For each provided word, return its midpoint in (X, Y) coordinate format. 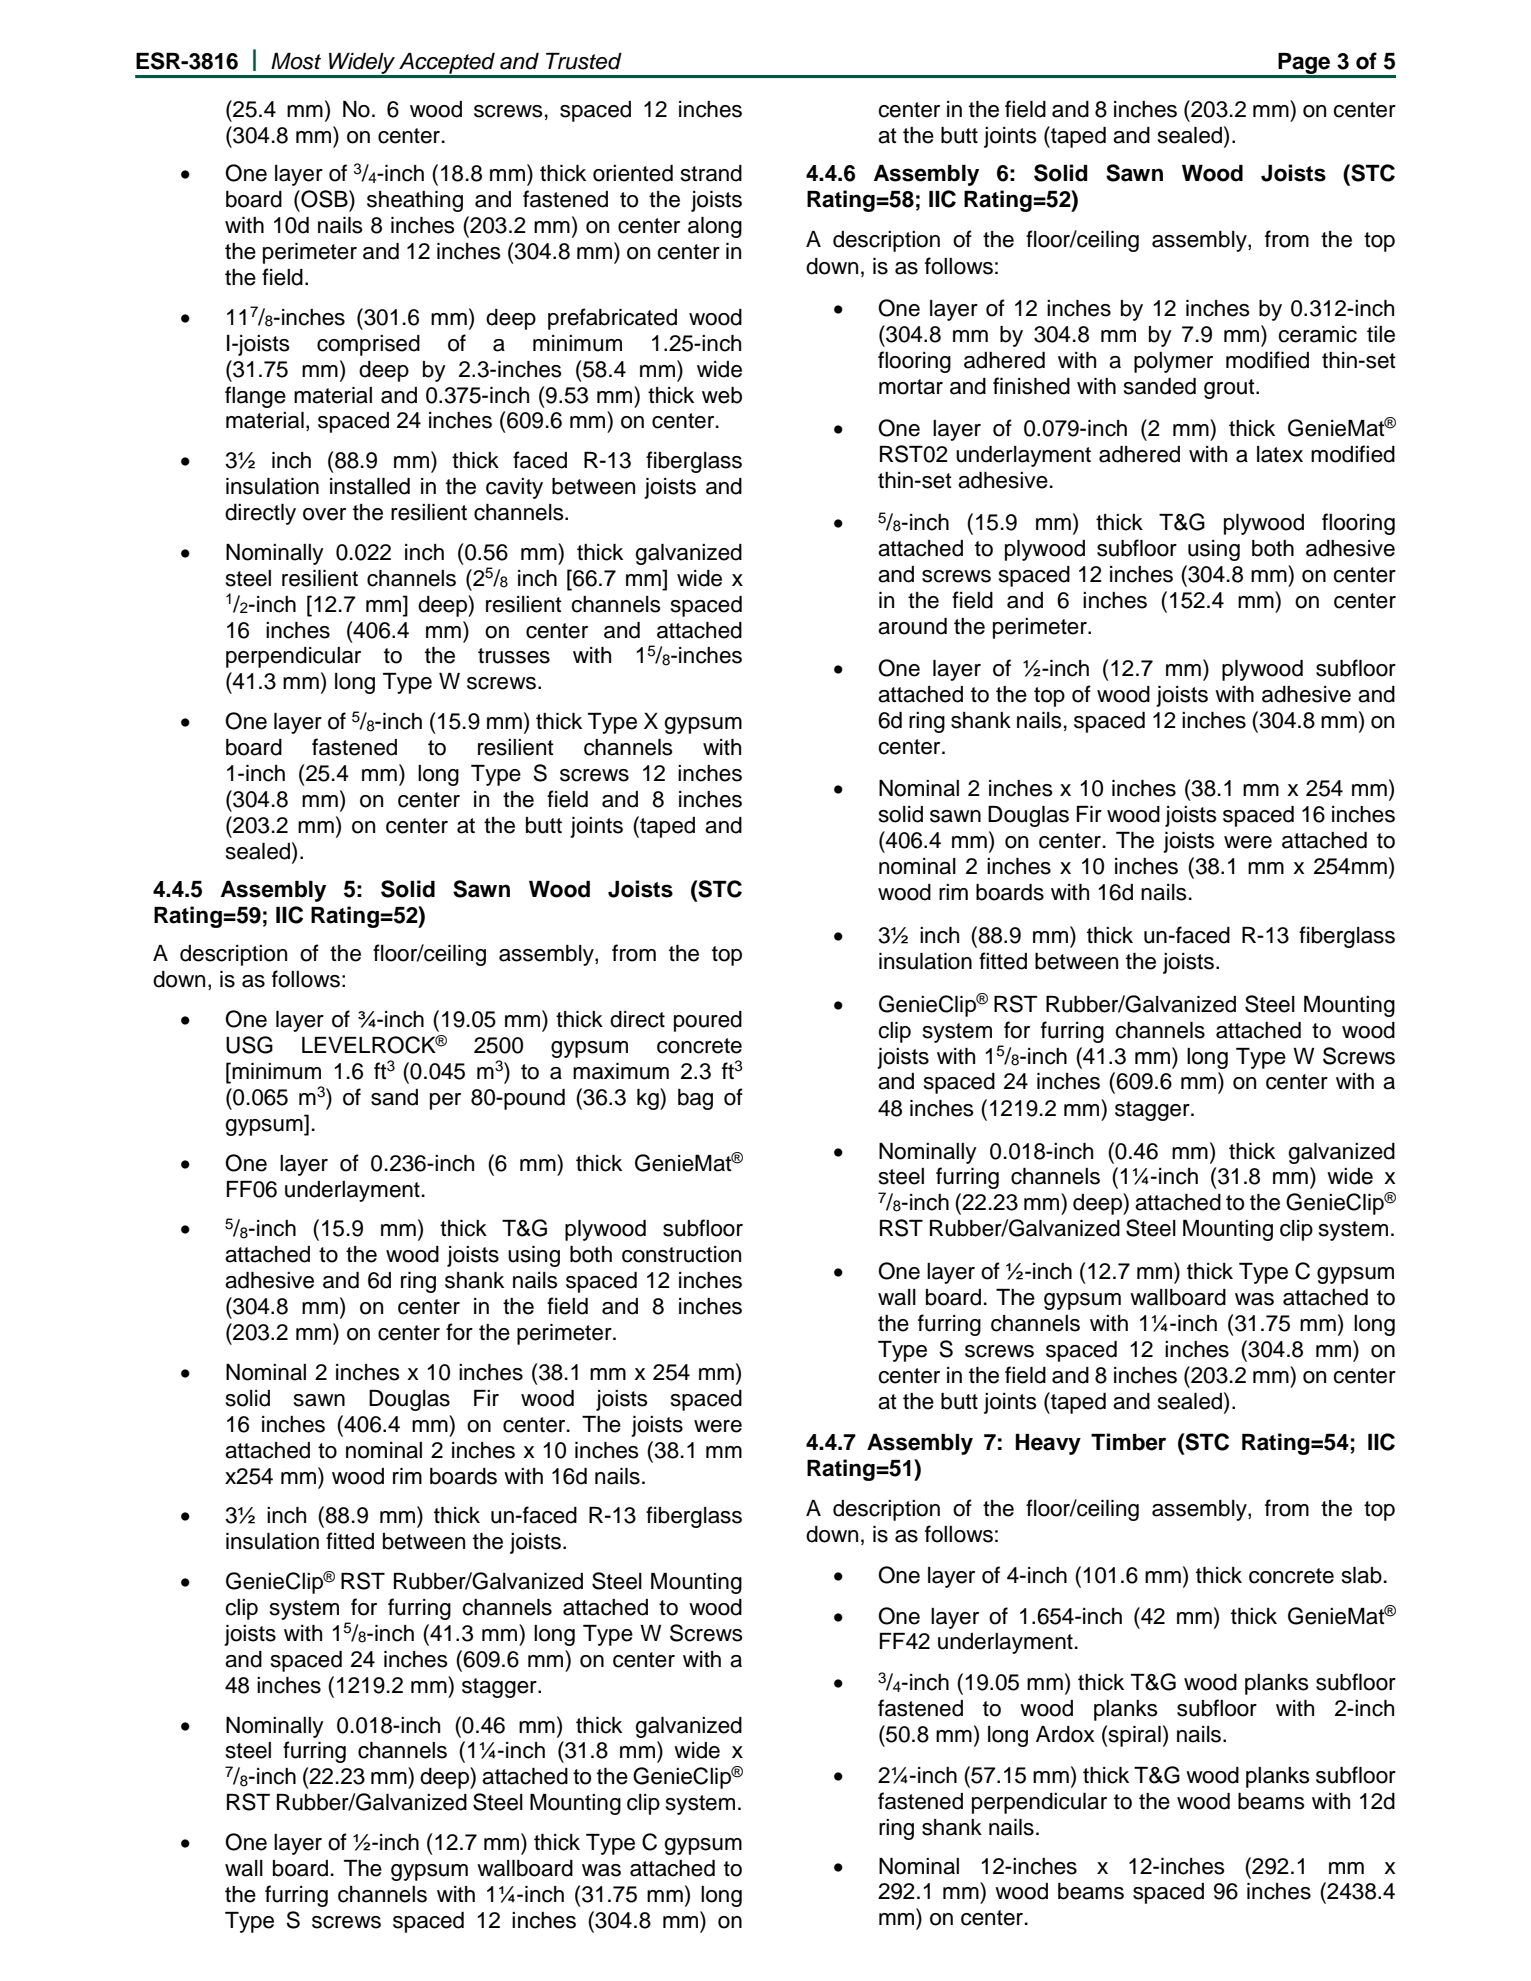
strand (711, 173)
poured (708, 1021)
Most (296, 61)
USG (249, 1045)
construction (681, 1254)
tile (1381, 334)
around (912, 626)
